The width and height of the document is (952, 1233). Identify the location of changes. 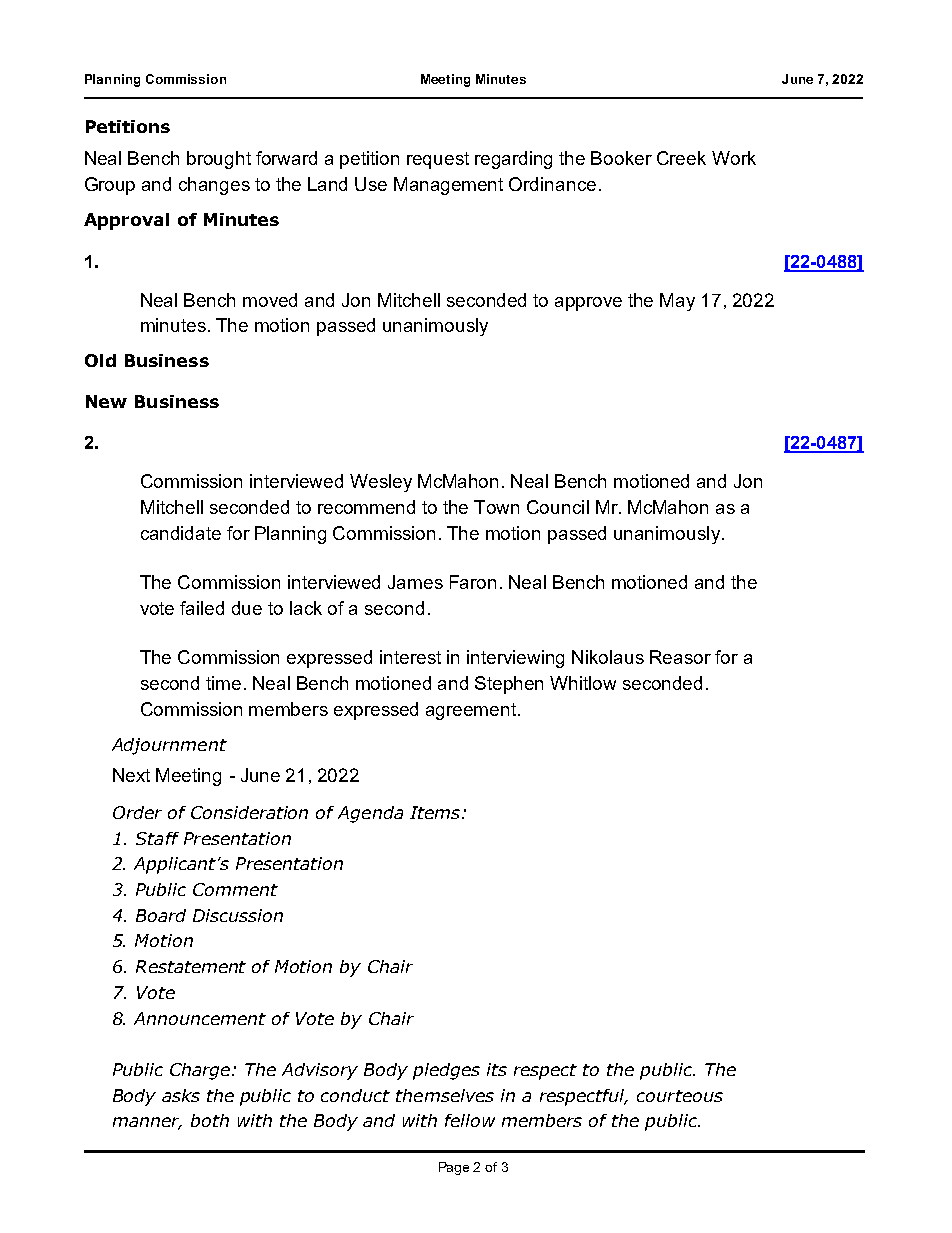
(214, 186).
